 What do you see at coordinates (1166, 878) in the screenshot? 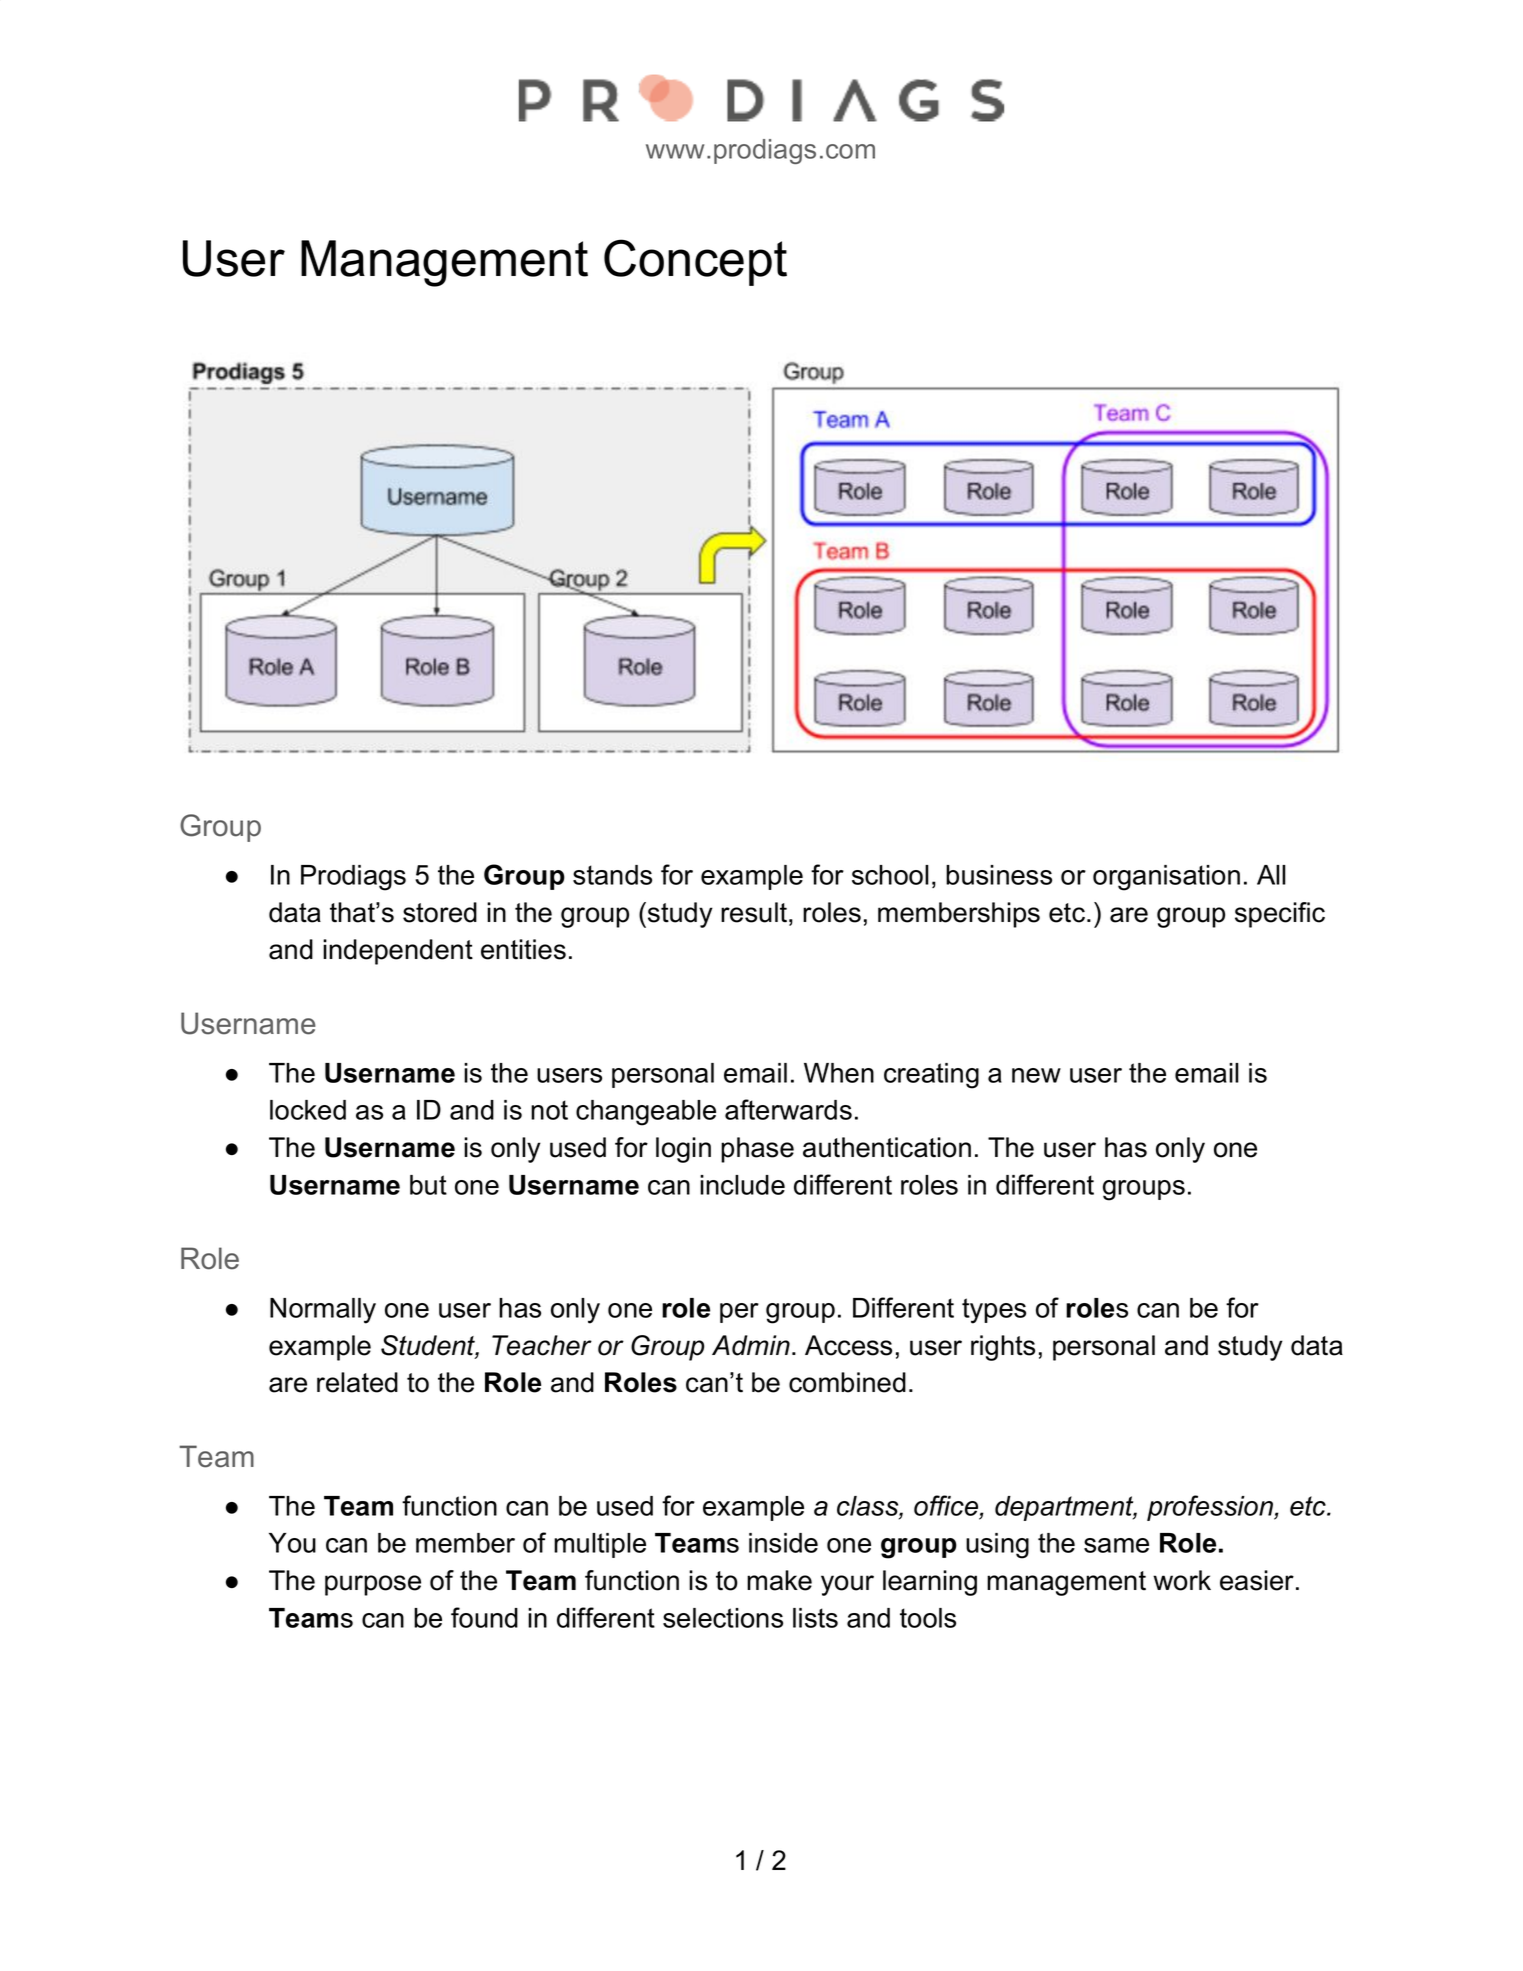
I see `organisation` at bounding box center [1166, 878].
